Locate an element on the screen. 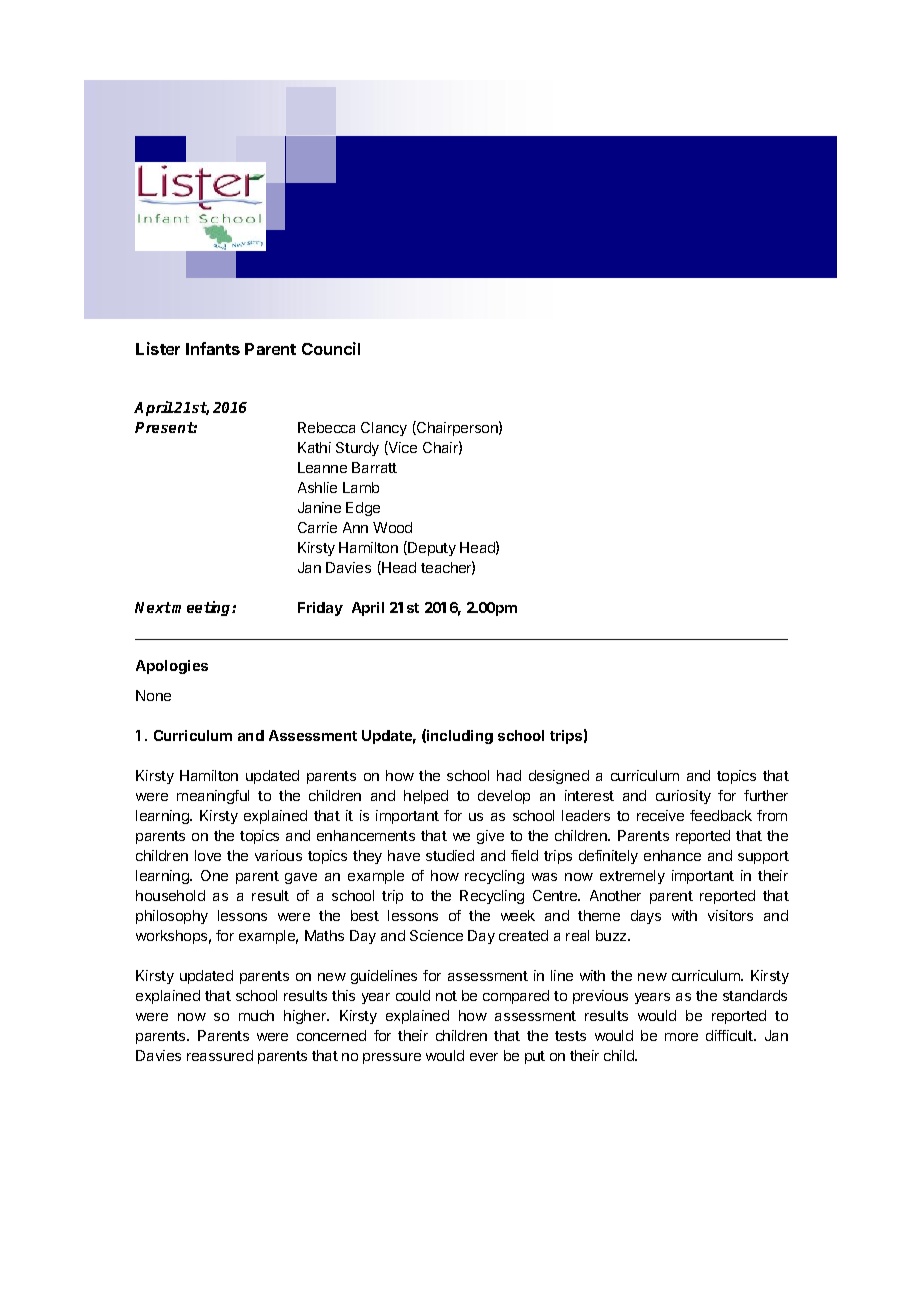 The height and width of the screenshot is (1308, 924). reassured is located at coordinates (220, 1055).
